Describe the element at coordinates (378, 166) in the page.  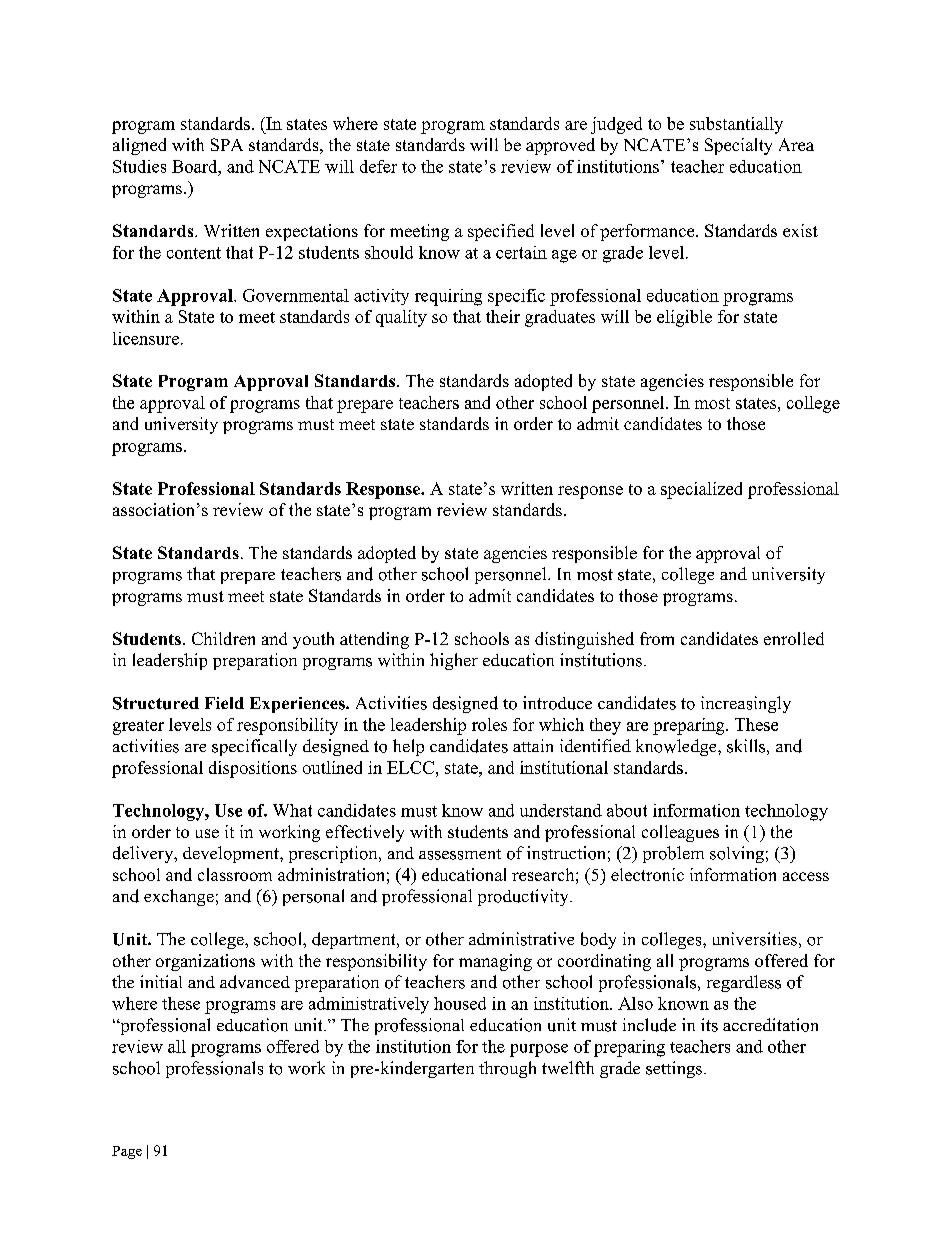
I see `defer` at that location.
